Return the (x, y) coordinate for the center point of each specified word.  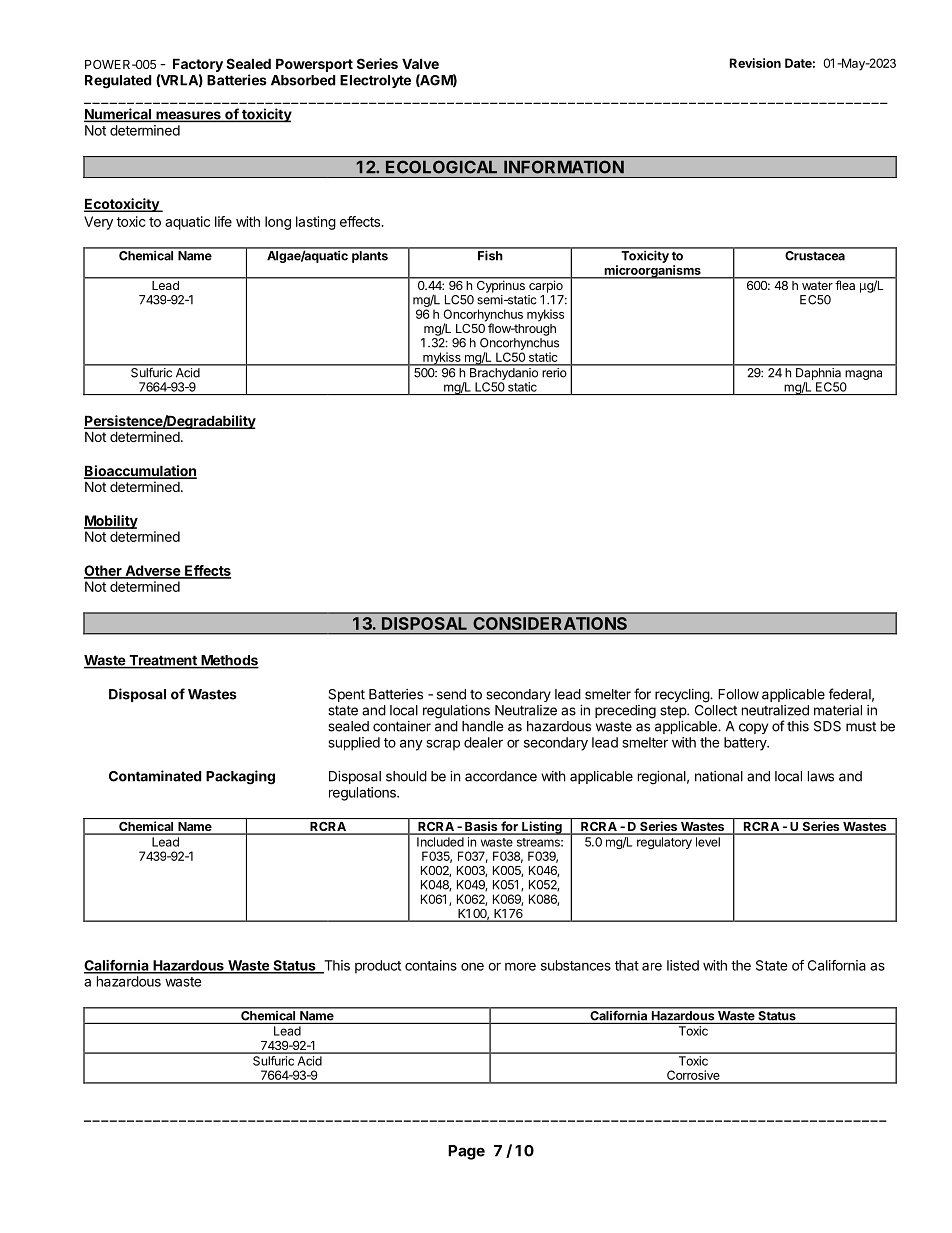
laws (821, 776)
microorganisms (652, 272)
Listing (542, 828)
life (223, 221)
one (472, 966)
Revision (755, 63)
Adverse (152, 571)
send (451, 694)
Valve (420, 63)
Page (466, 1152)
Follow (738, 694)
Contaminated (155, 776)
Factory (198, 66)
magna (863, 375)
